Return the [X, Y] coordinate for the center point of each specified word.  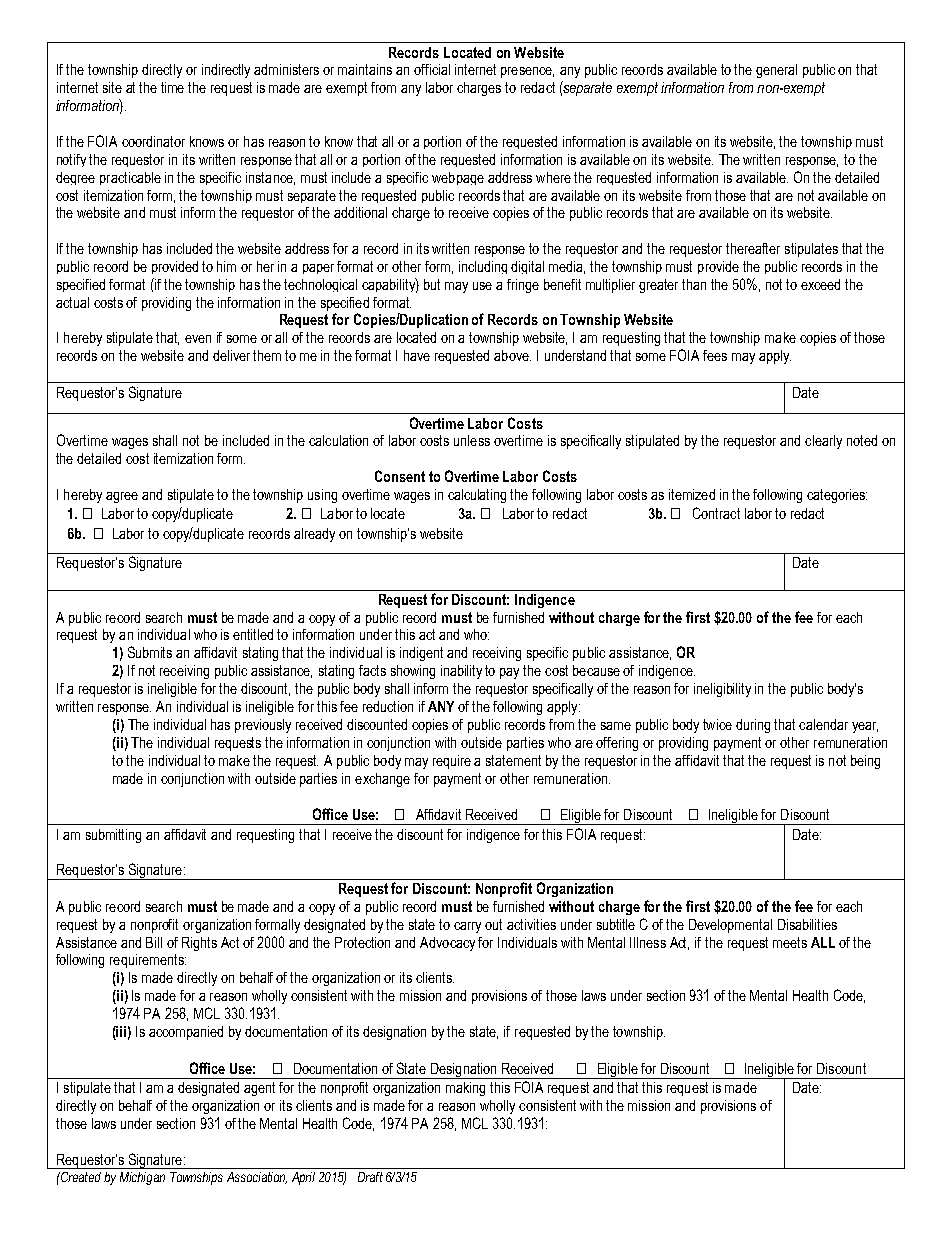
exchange [382, 780]
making [465, 1089]
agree [122, 497]
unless [472, 440]
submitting [113, 836]
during [753, 726]
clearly [823, 442]
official [432, 69]
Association [257, 1178]
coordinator [153, 141]
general [776, 71]
